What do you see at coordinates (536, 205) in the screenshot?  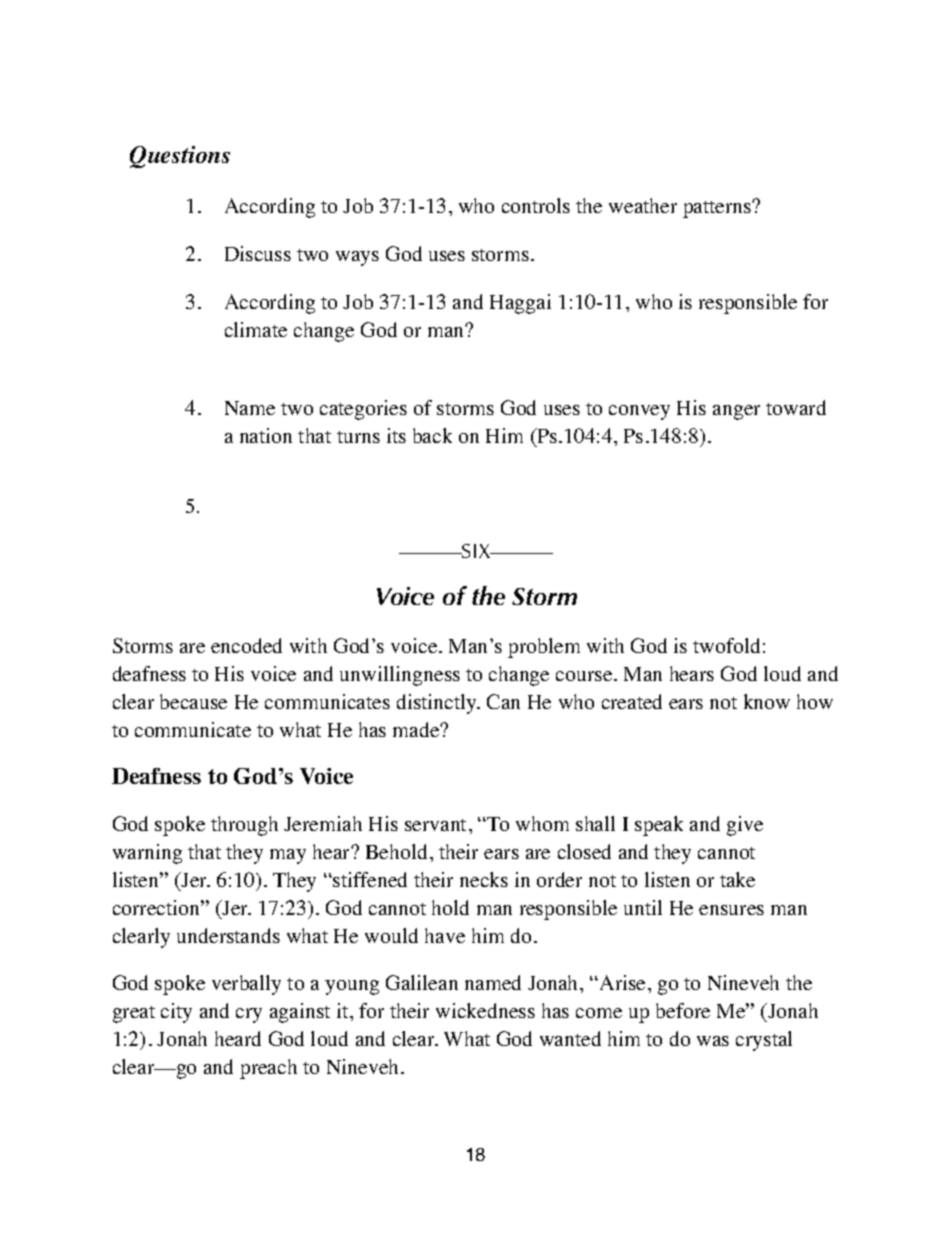 I see `controls` at bounding box center [536, 205].
